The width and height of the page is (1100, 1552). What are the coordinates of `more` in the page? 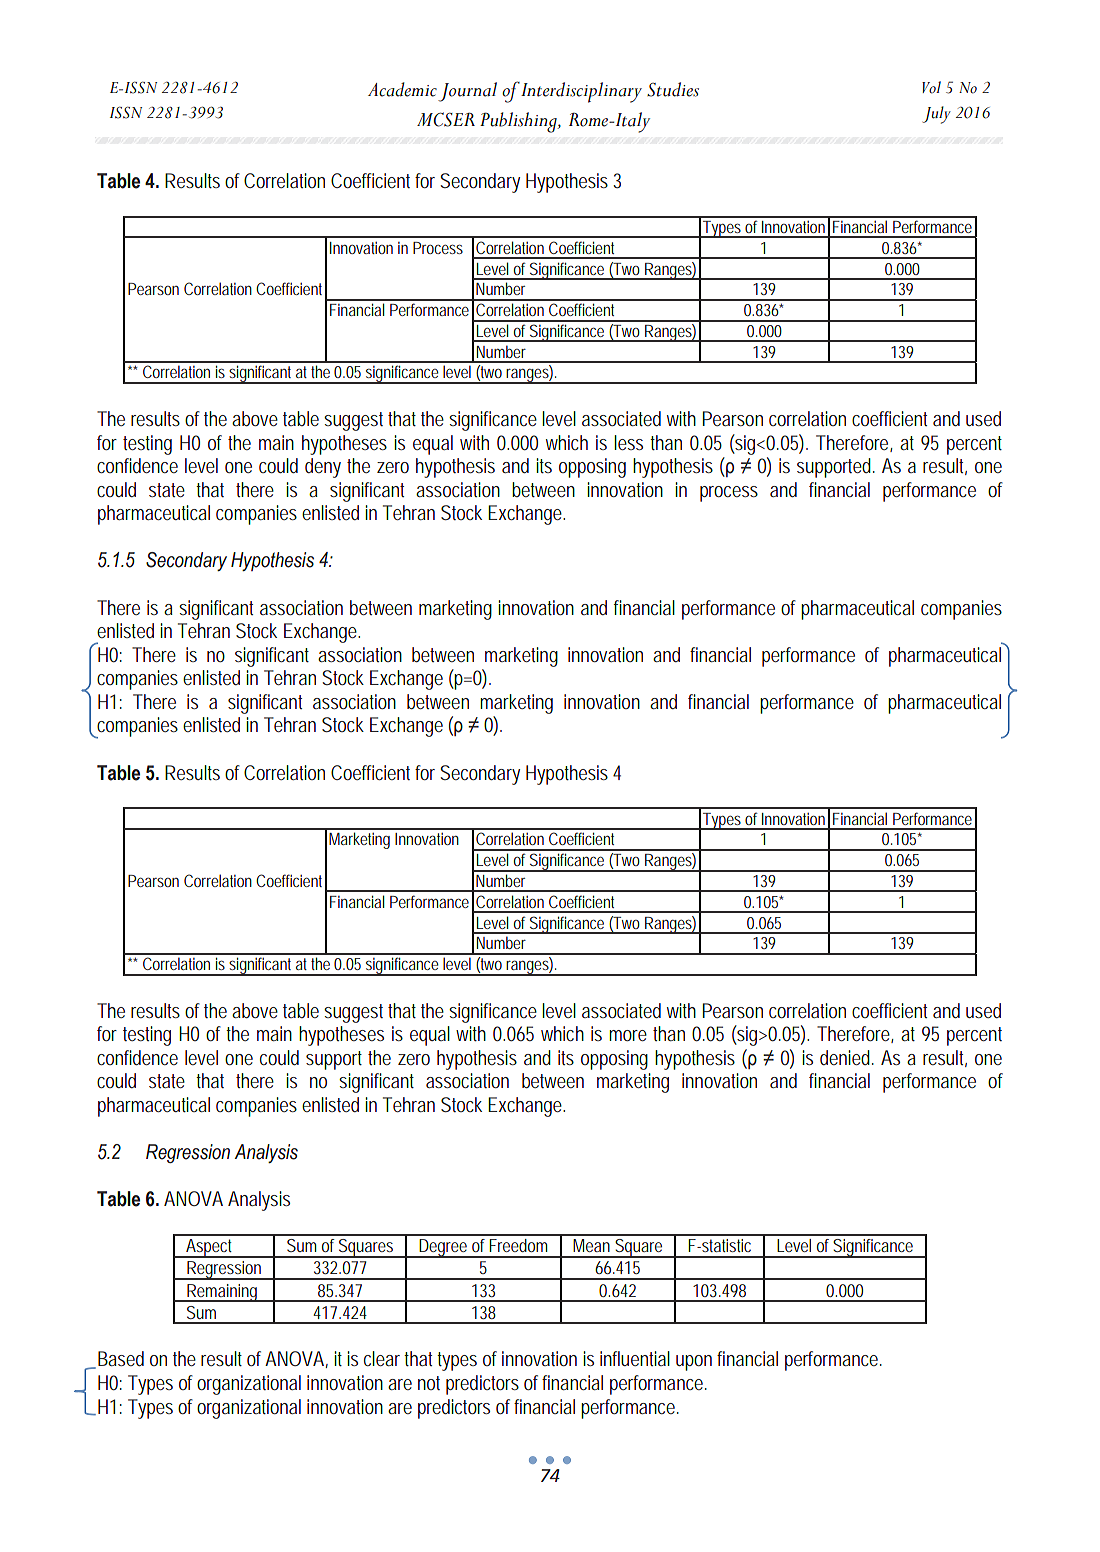 It's located at (628, 1035).
